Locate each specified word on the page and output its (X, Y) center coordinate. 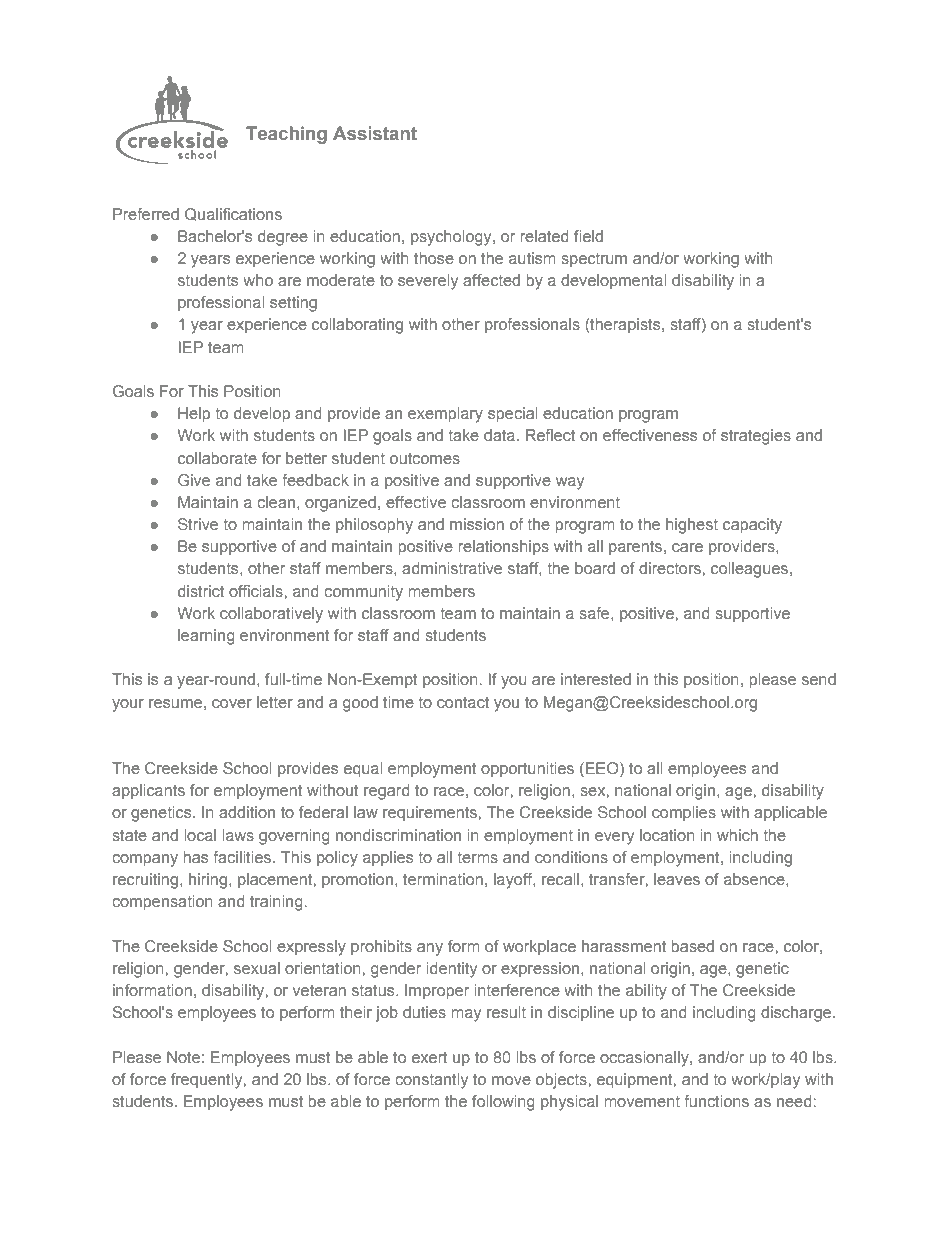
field (588, 236)
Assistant (375, 133)
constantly (431, 1081)
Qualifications (233, 214)
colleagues (751, 570)
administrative (452, 568)
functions (716, 1101)
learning (206, 637)
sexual (257, 968)
